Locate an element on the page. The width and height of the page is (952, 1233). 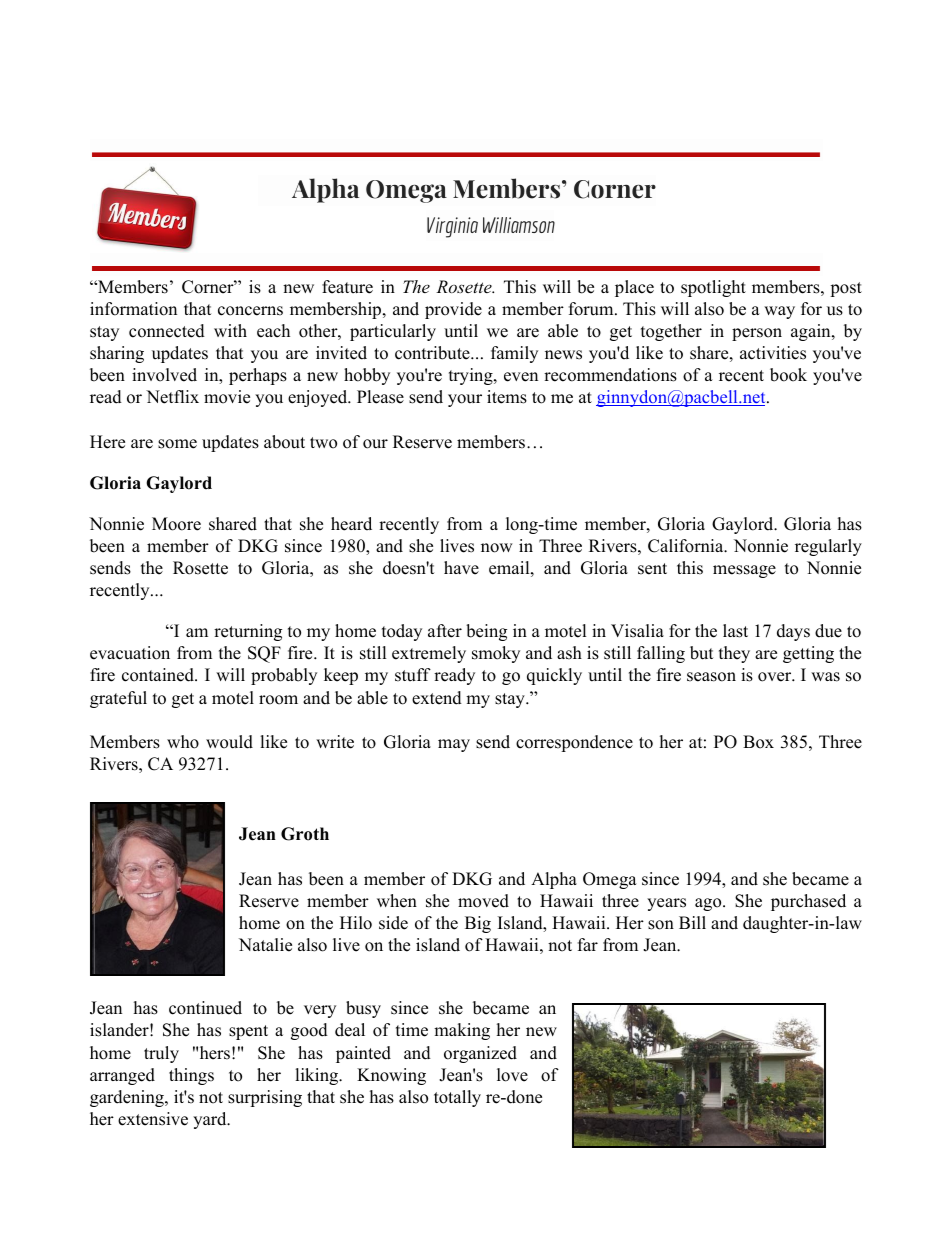
Virginia is located at coordinates (452, 227).
